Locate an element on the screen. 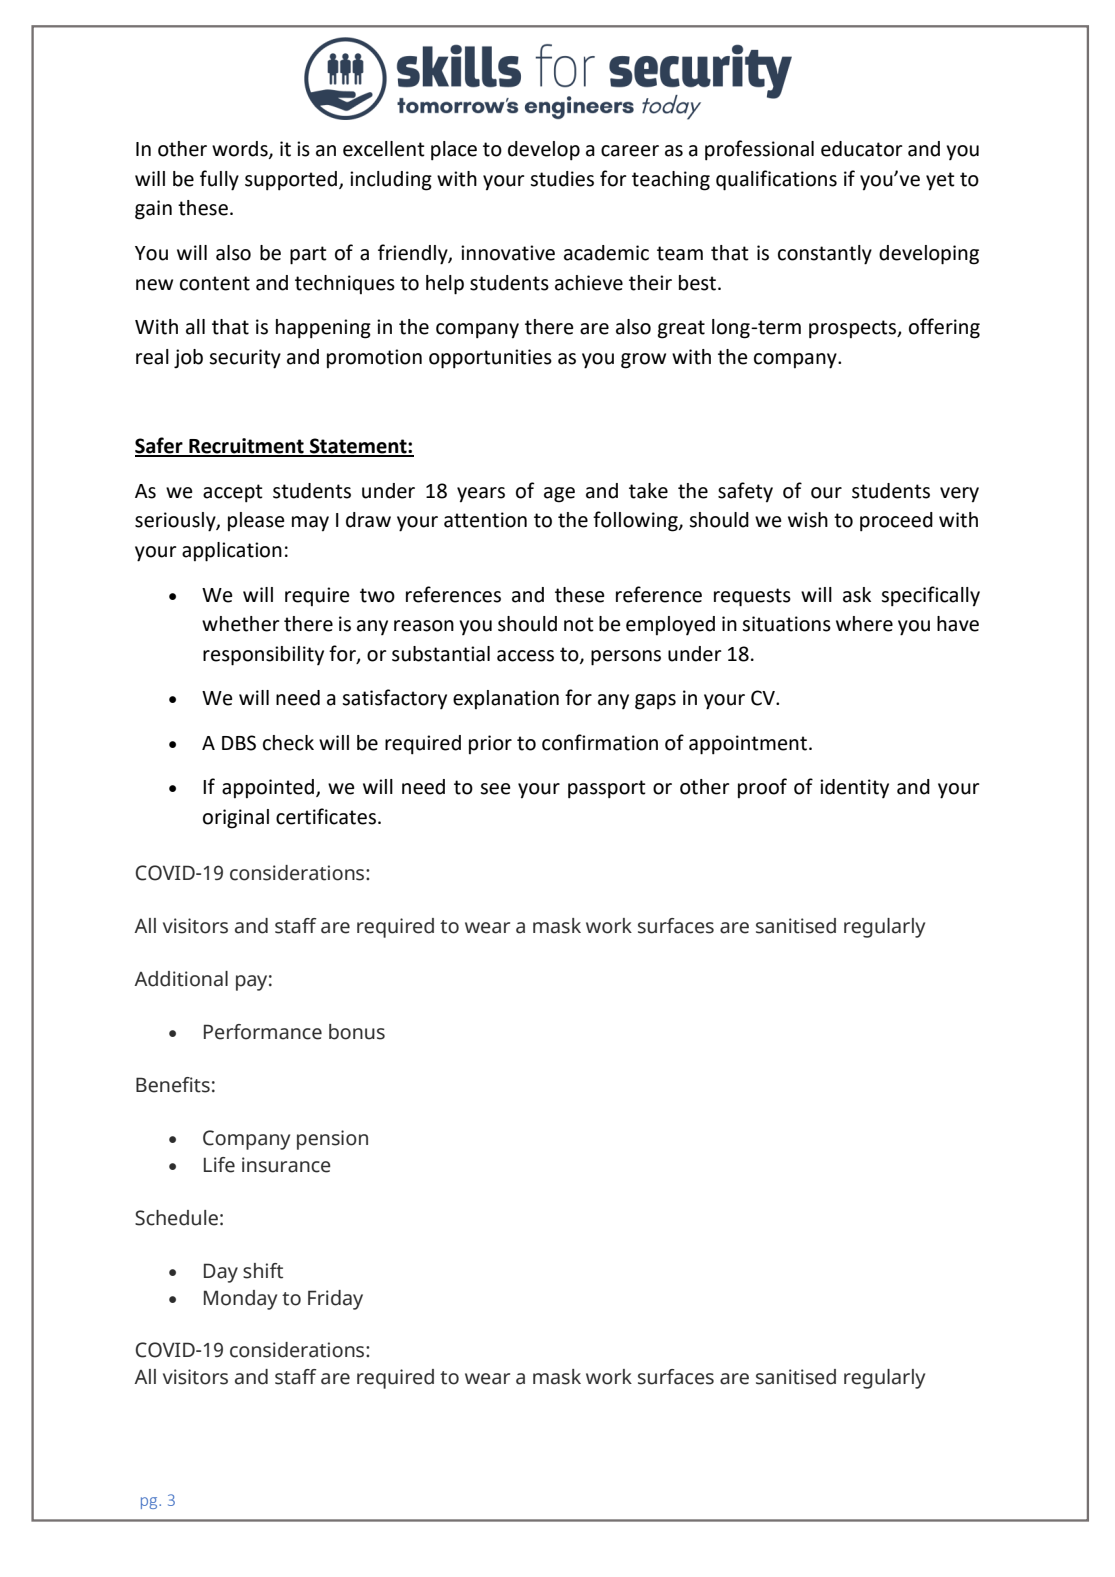 The image size is (1115, 1577). age is located at coordinates (559, 495).
